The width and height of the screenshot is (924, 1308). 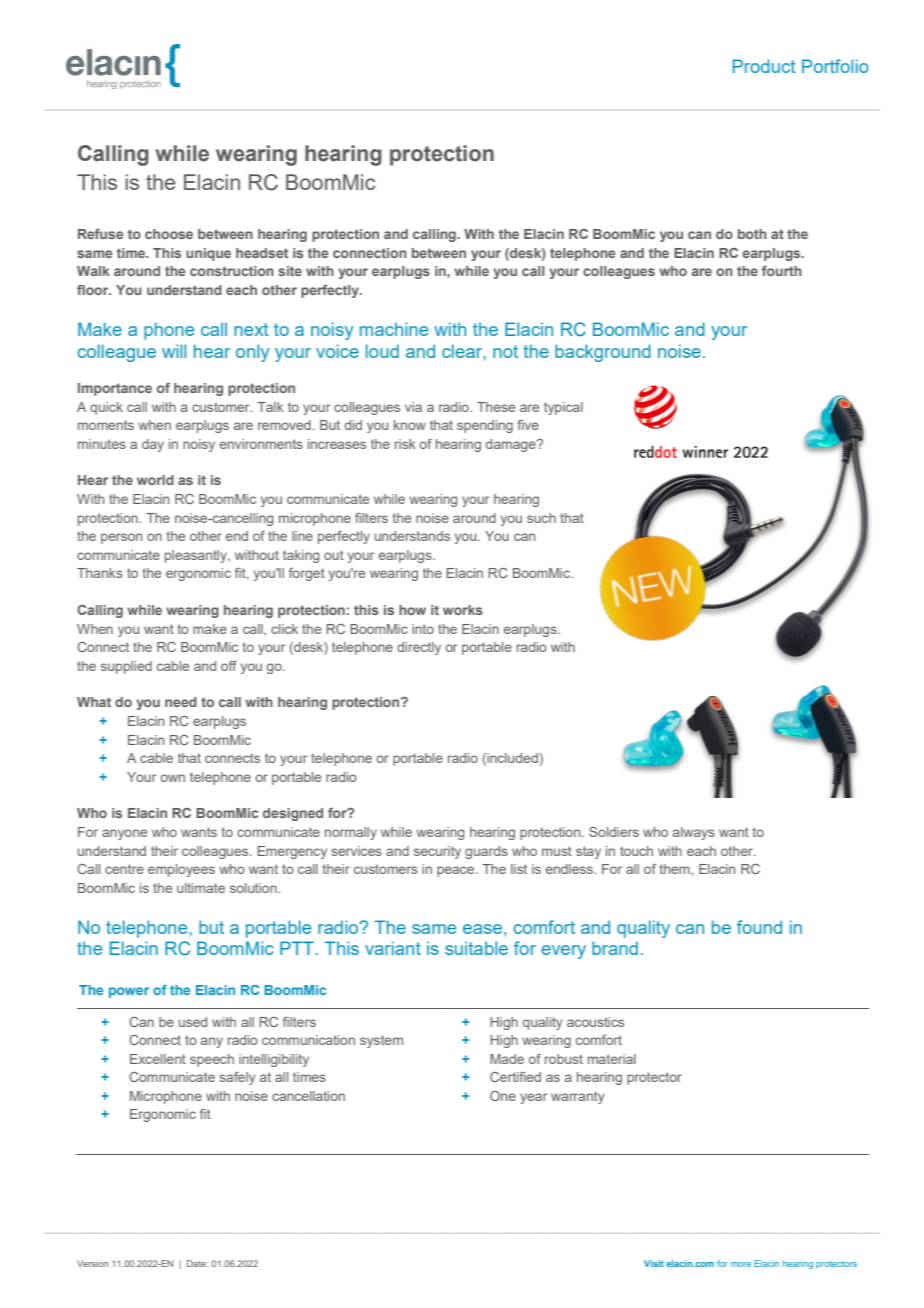 What do you see at coordinates (92, 1263) in the screenshot?
I see `Version` at bounding box center [92, 1263].
